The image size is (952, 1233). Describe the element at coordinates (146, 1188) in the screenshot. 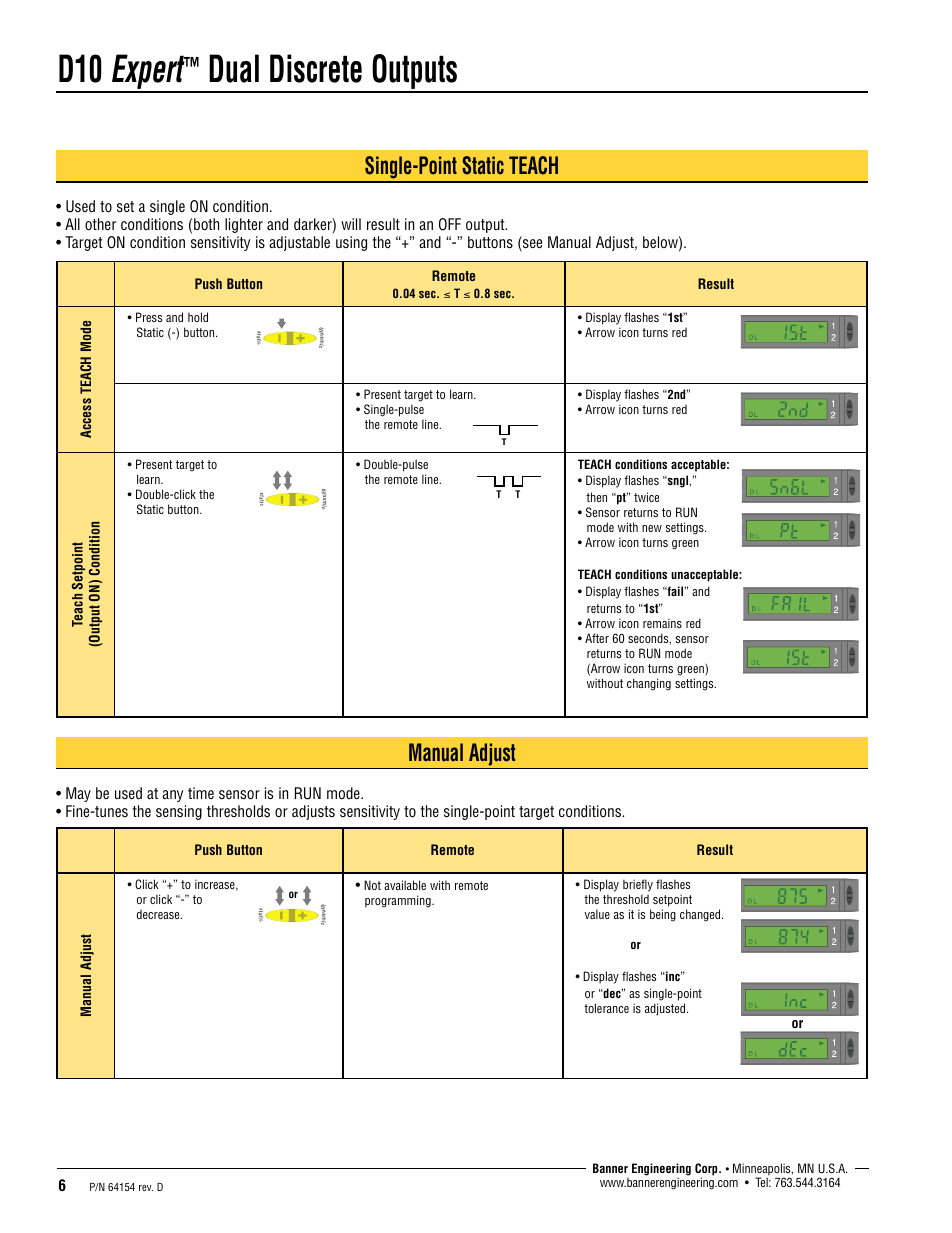

I see `rev` at that location.
